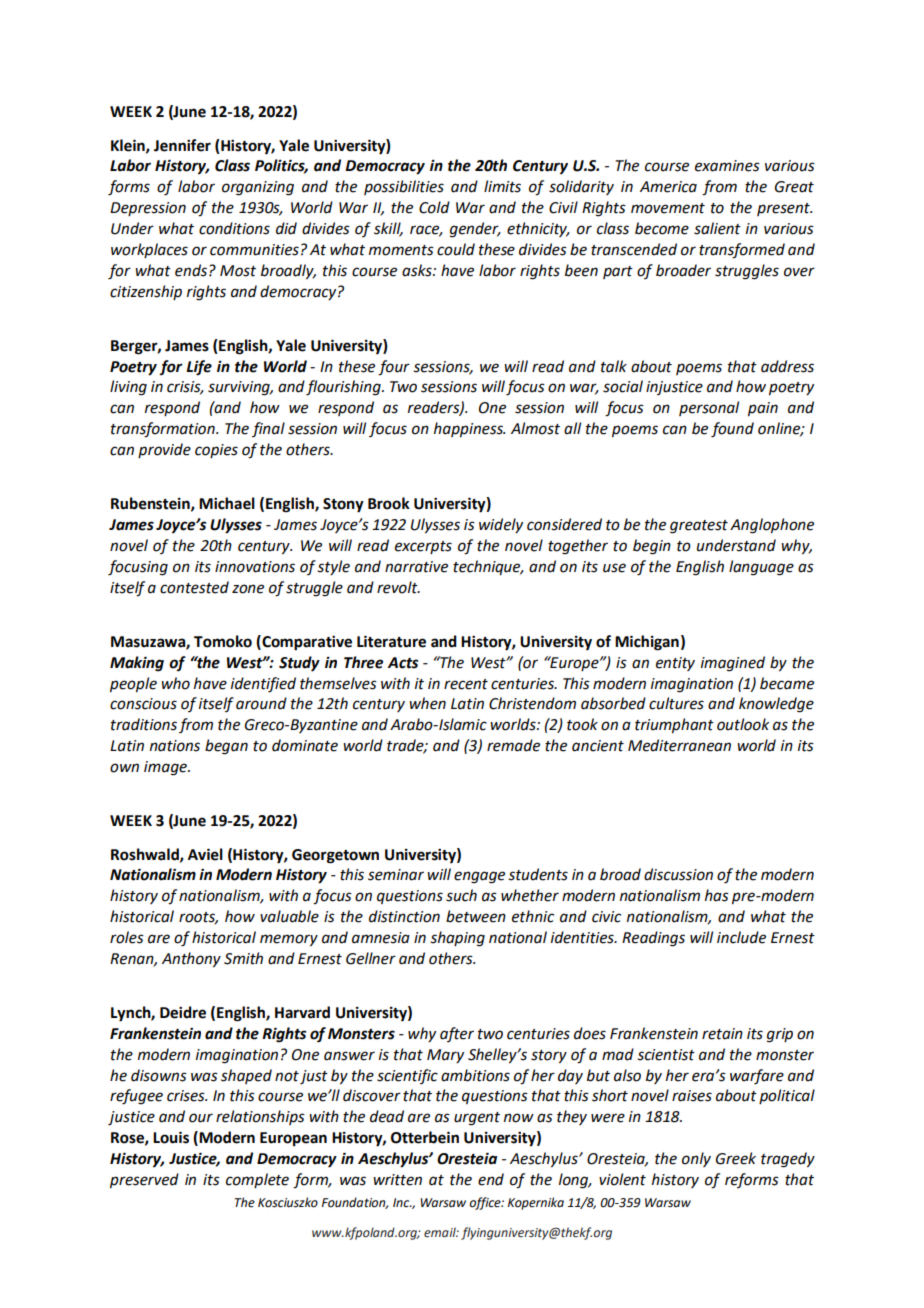 This page has height=1308, width=924. What do you see at coordinates (741, 937) in the page?
I see `include` at bounding box center [741, 937].
